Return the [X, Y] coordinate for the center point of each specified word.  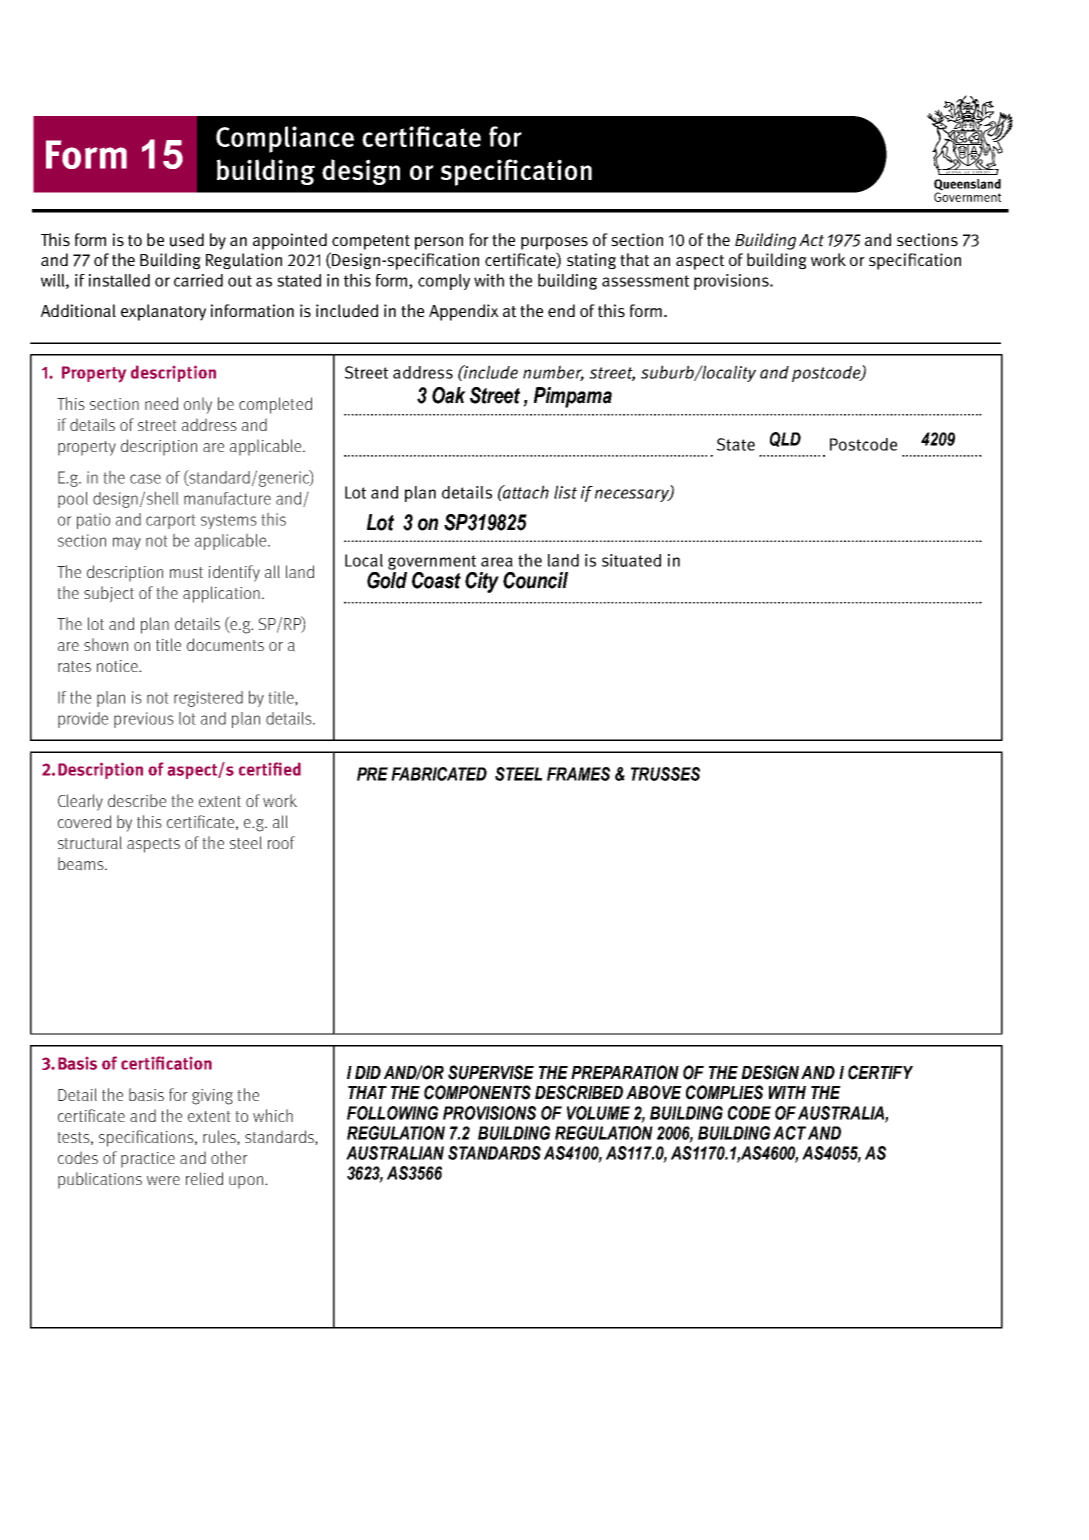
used [187, 240]
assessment [645, 281]
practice [148, 1160]
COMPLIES [724, 1092]
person [439, 243]
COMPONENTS [477, 1092]
